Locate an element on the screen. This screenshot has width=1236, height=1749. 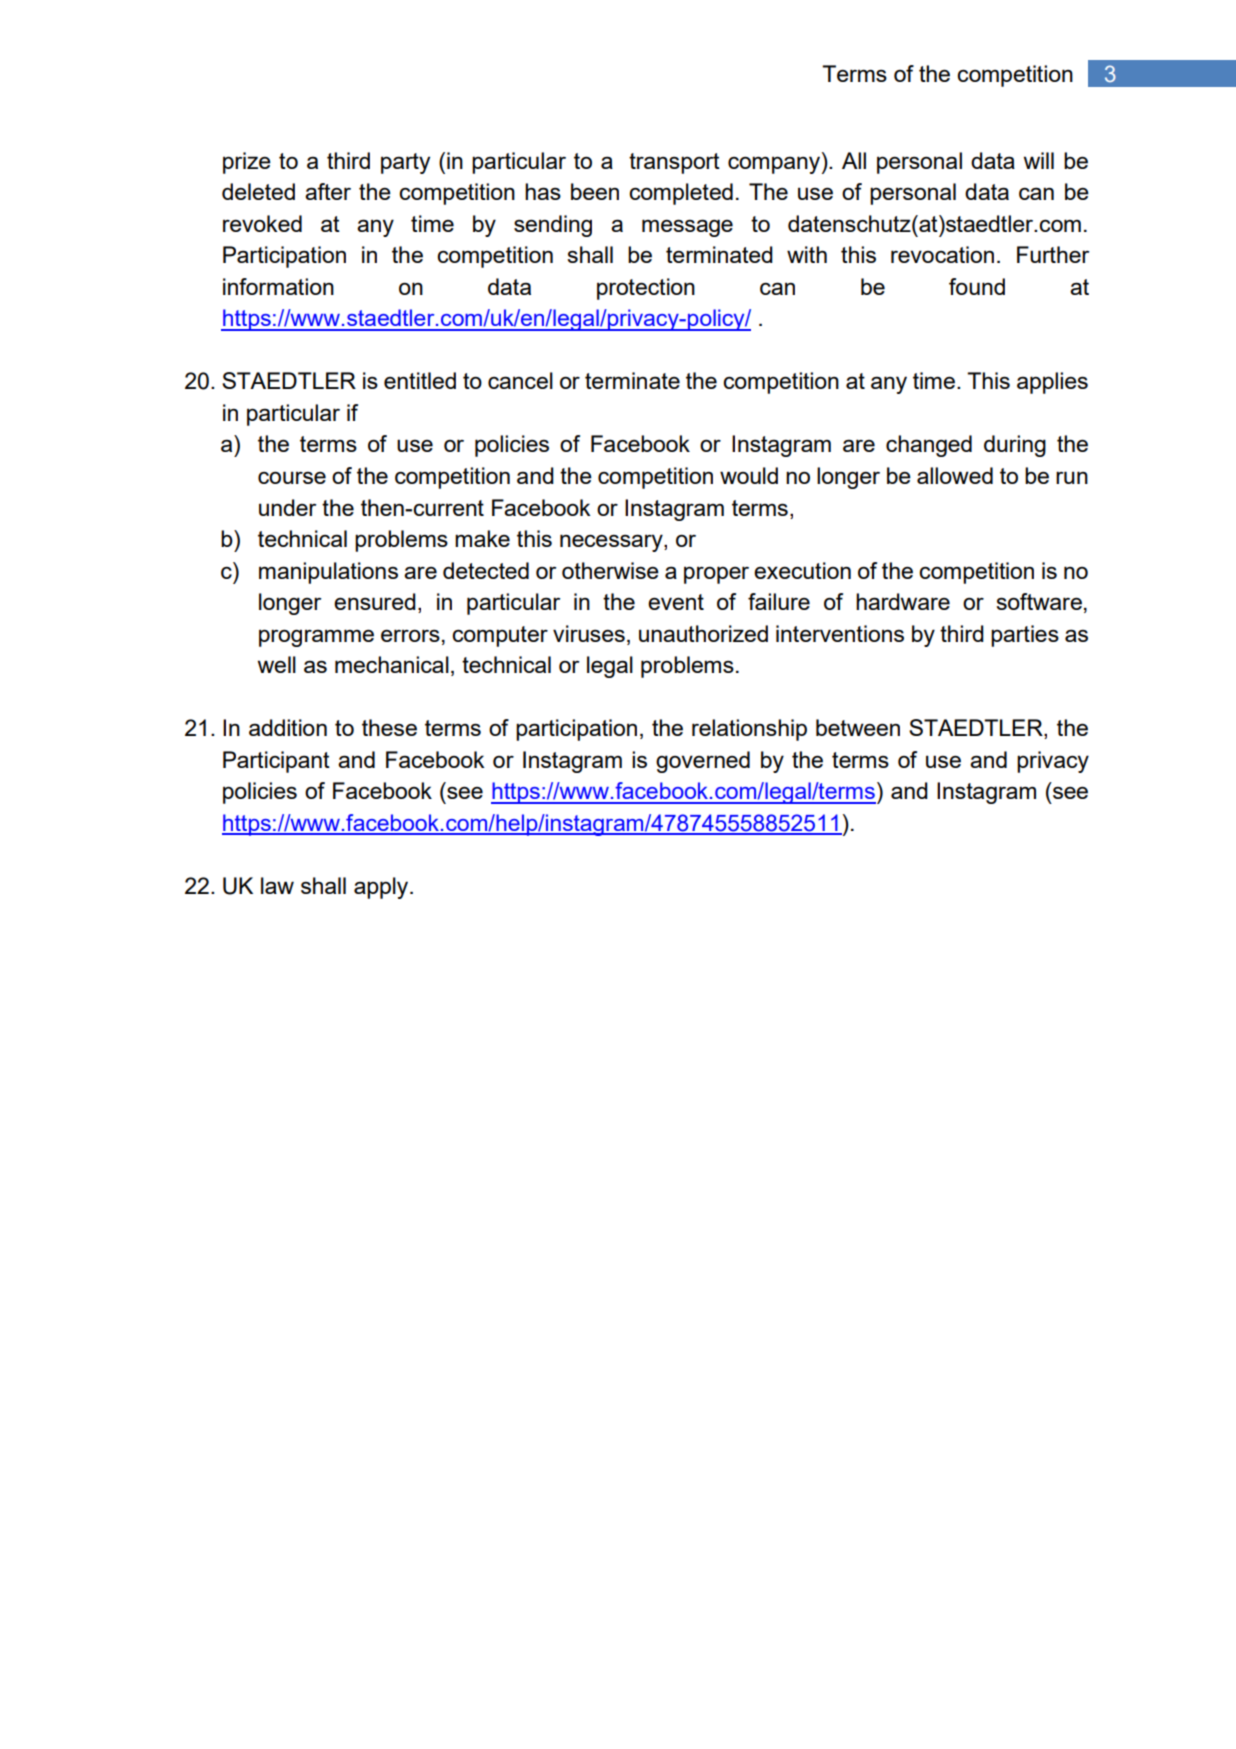
between is located at coordinates (858, 727).
